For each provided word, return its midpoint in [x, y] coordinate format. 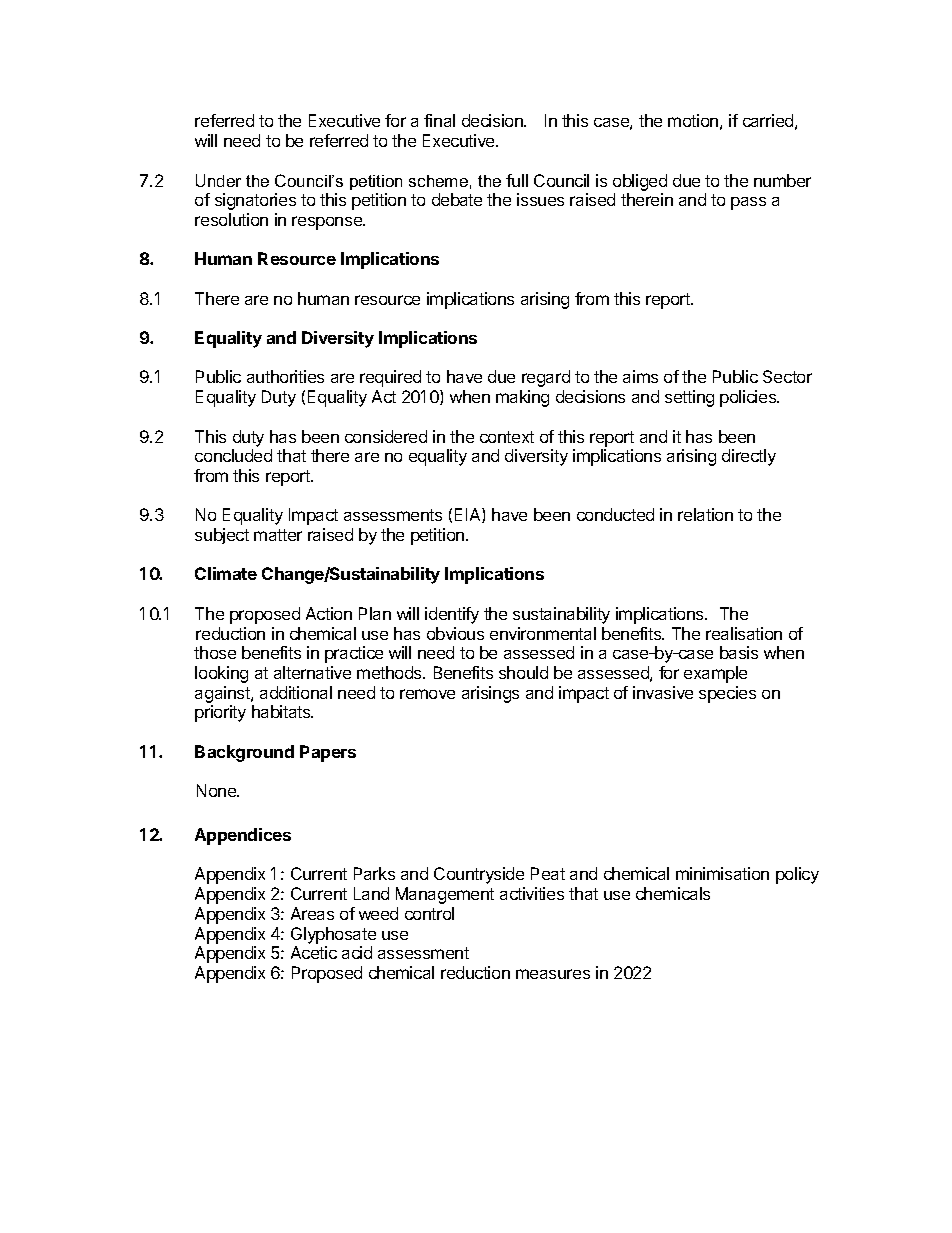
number [782, 180]
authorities [285, 376]
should [523, 672]
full [517, 180]
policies [749, 398]
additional [296, 692]
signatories [255, 201]
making [522, 398]
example [715, 674]
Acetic [314, 952]
